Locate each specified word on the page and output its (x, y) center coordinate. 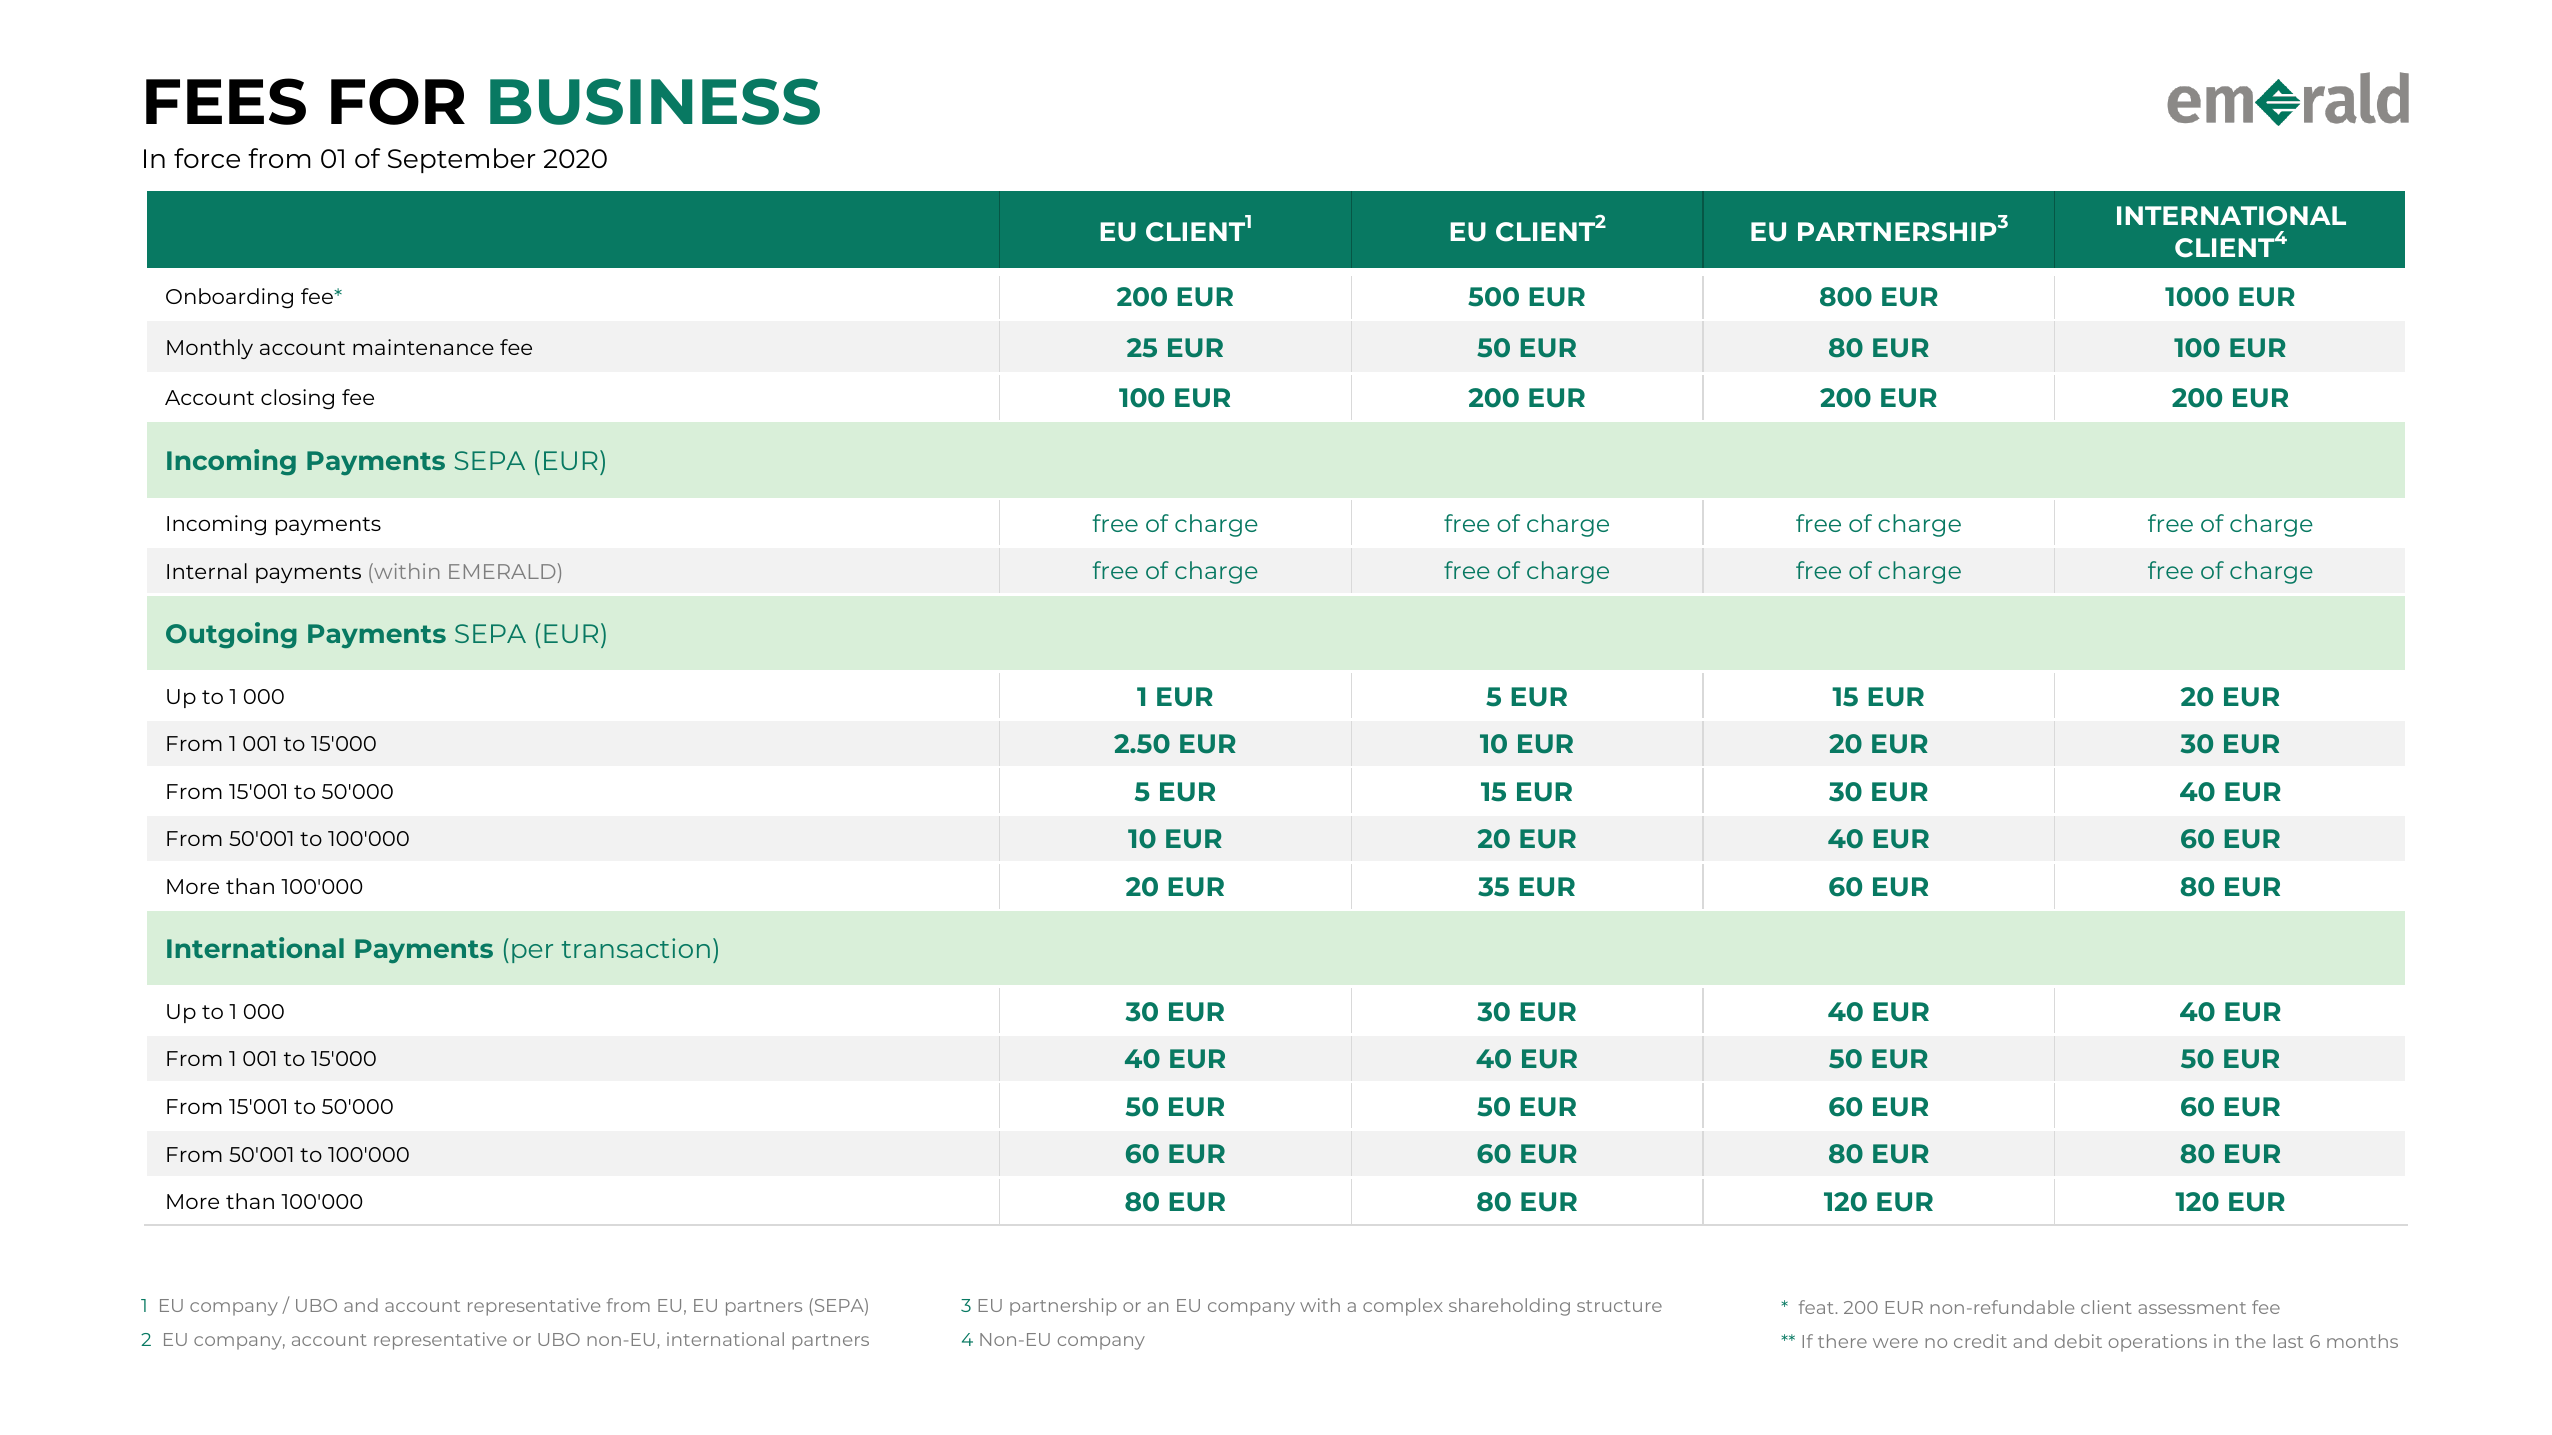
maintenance (423, 347)
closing (297, 399)
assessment (2192, 1308)
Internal (207, 571)
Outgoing (231, 635)
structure (1619, 1306)
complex (1403, 1307)
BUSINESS (655, 101)
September (461, 160)
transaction (636, 948)
